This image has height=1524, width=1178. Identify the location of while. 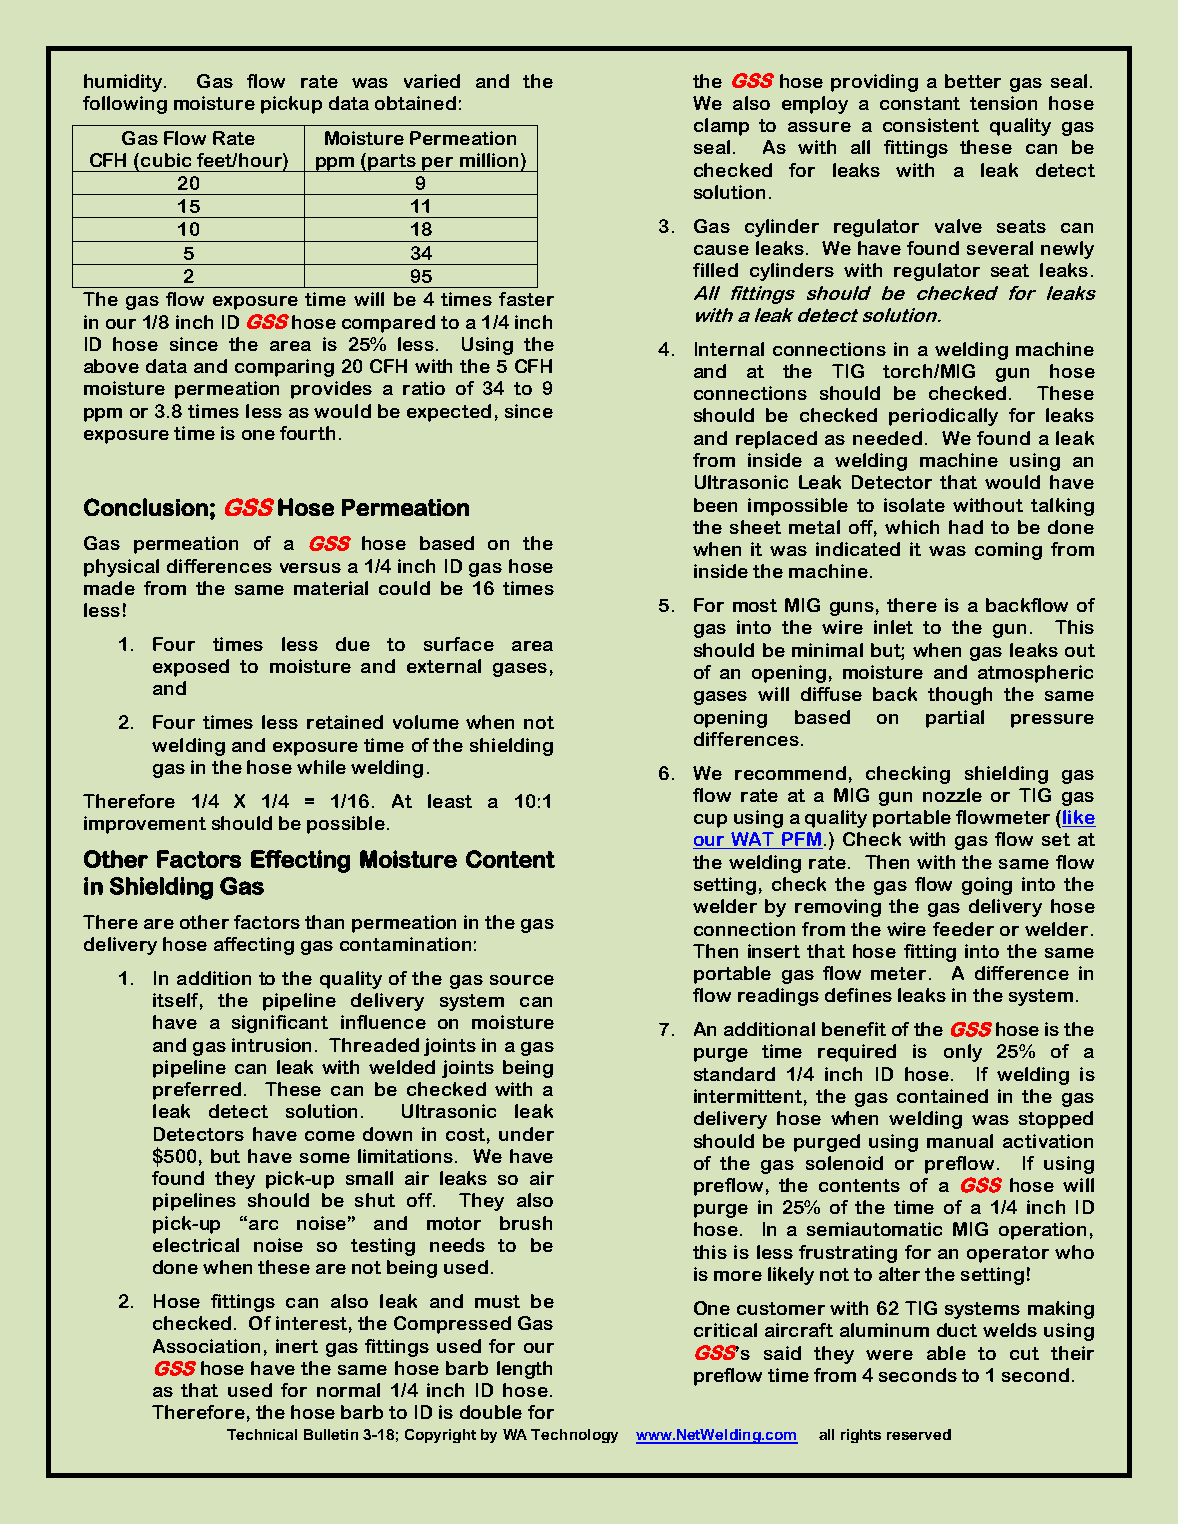
(321, 767).
